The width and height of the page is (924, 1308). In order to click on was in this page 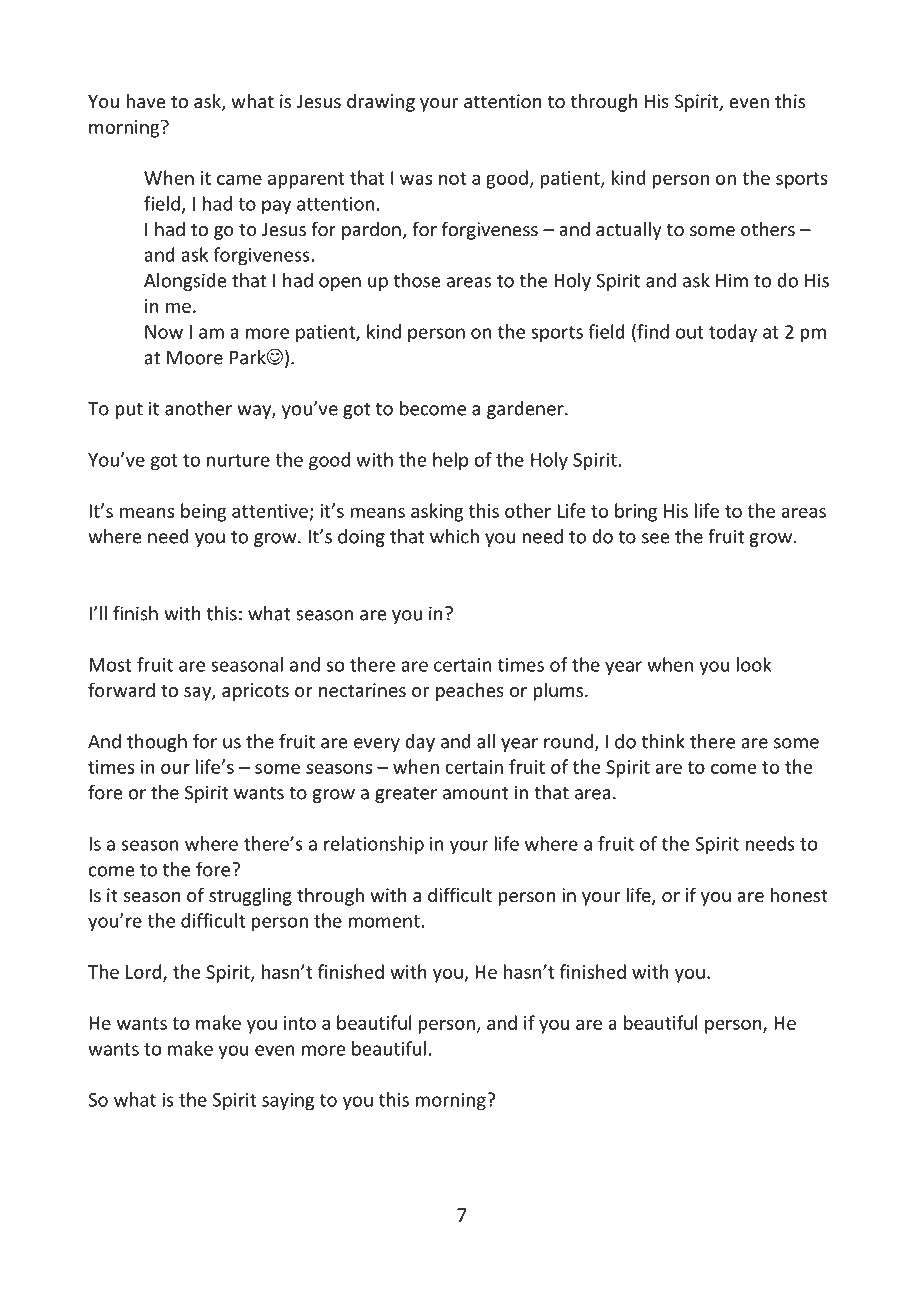, I will do `click(416, 179)`.
